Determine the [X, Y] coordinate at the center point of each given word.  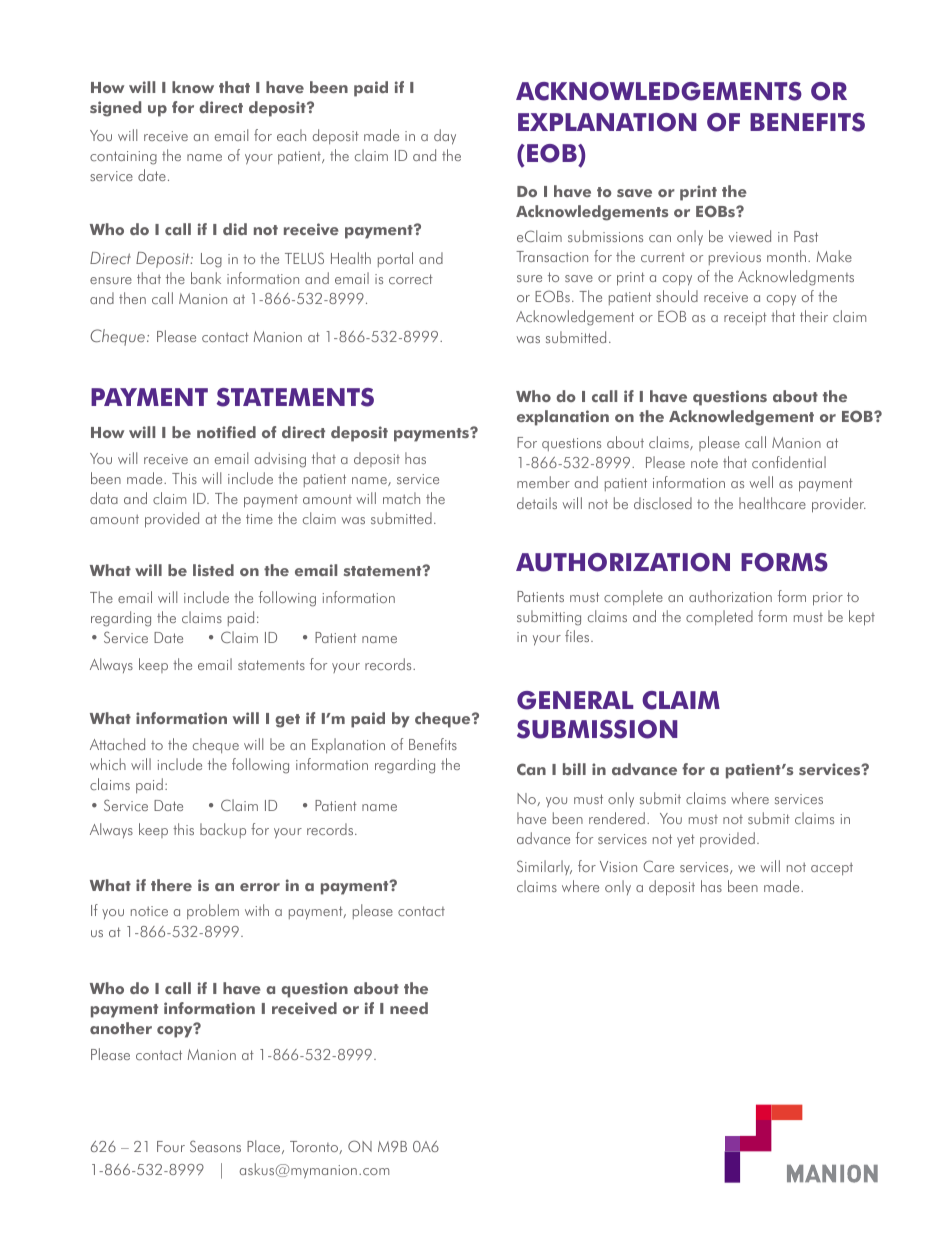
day [445, 137]
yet [686, 840]
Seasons [215, 1146]
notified [226, 432]
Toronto [315, 1147]
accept [832, 868]
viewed [750, 236]
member [543, 482]
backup [223, 830]
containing [123, 158]
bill [574, 769]
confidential [789, 462]
